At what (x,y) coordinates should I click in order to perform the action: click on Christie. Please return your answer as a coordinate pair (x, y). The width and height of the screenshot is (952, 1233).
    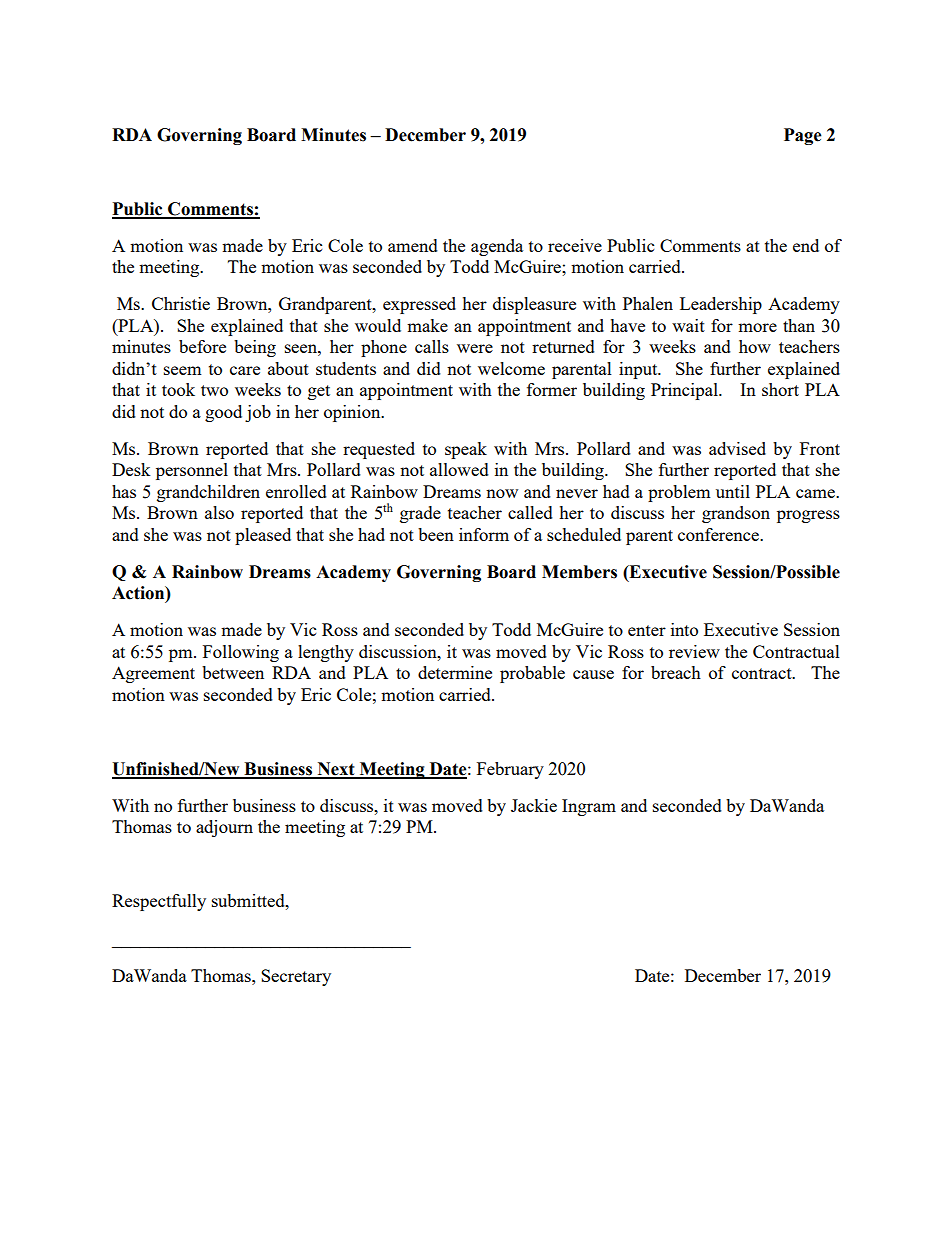
    Looking at the image, I should click on (181, 303).
